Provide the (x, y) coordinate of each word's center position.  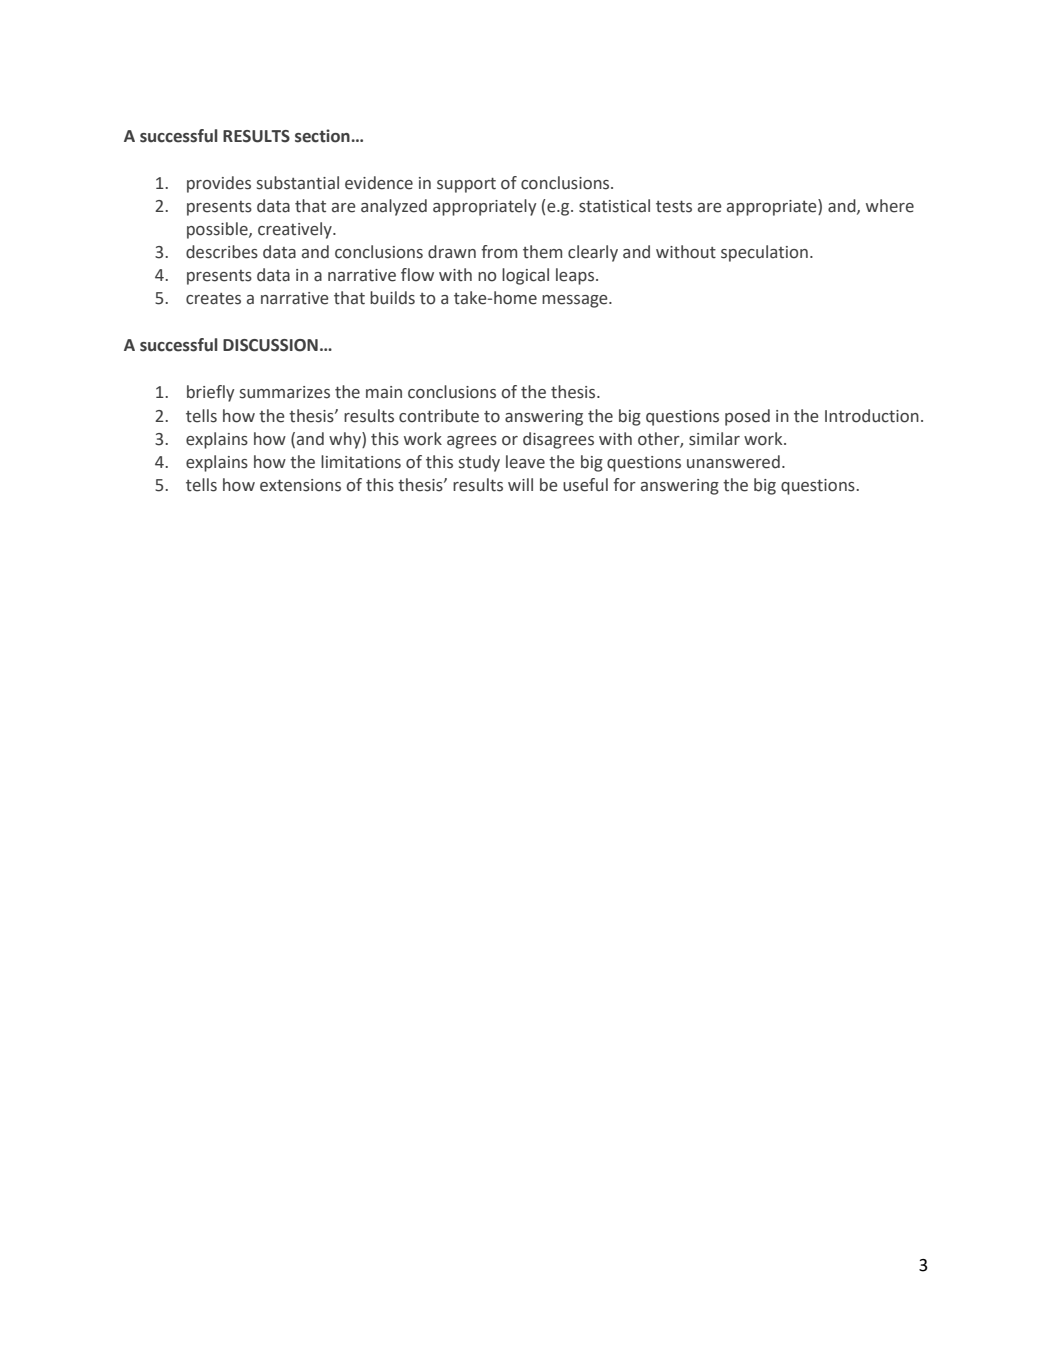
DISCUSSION (270, 345)
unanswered (733, 462)
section (322, 136)
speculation (764, 253)
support (466, 185)
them (542, 252)
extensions (300, 485)
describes (222, 252)
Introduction (872, 416)
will (520, 484)
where (890, 206)
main (384, 392)
